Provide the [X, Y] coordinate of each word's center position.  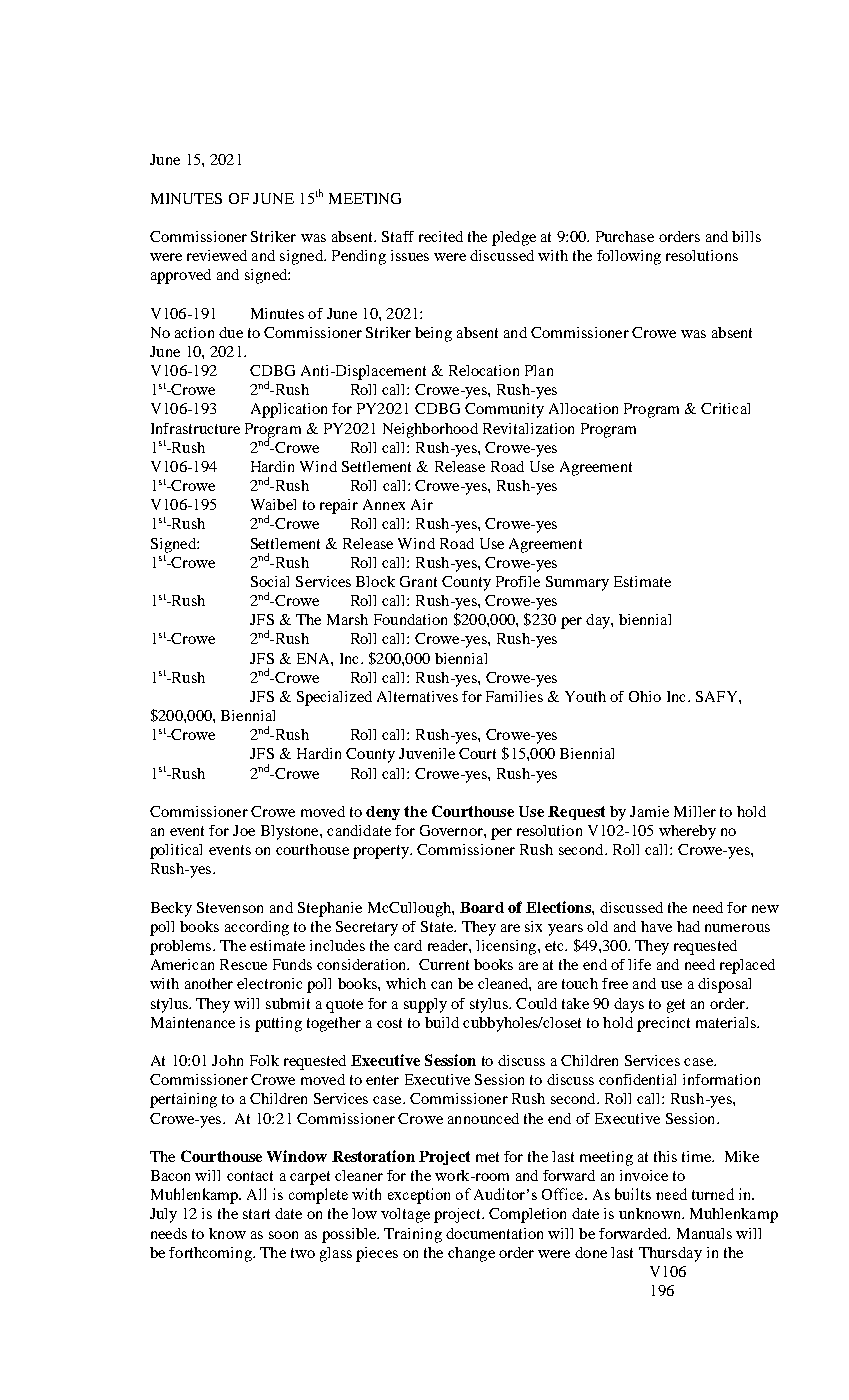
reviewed [217, 255]
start [256, 1214]
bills [746, 236]
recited [441, 236]
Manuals [704, 1233]
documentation [494, 1233]
